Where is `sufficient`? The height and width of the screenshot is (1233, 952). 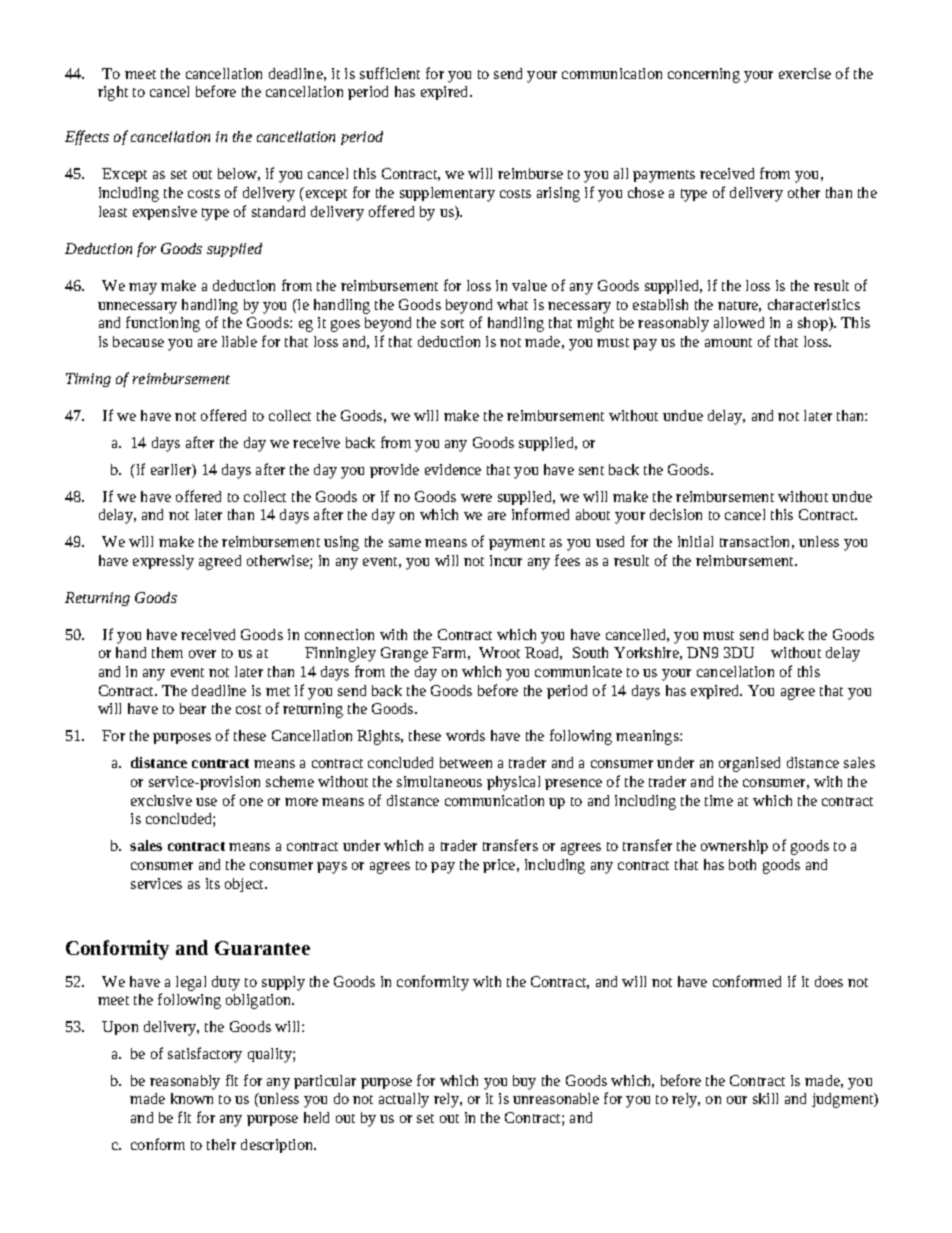
sufficient is located at coordinates (390, 73).
